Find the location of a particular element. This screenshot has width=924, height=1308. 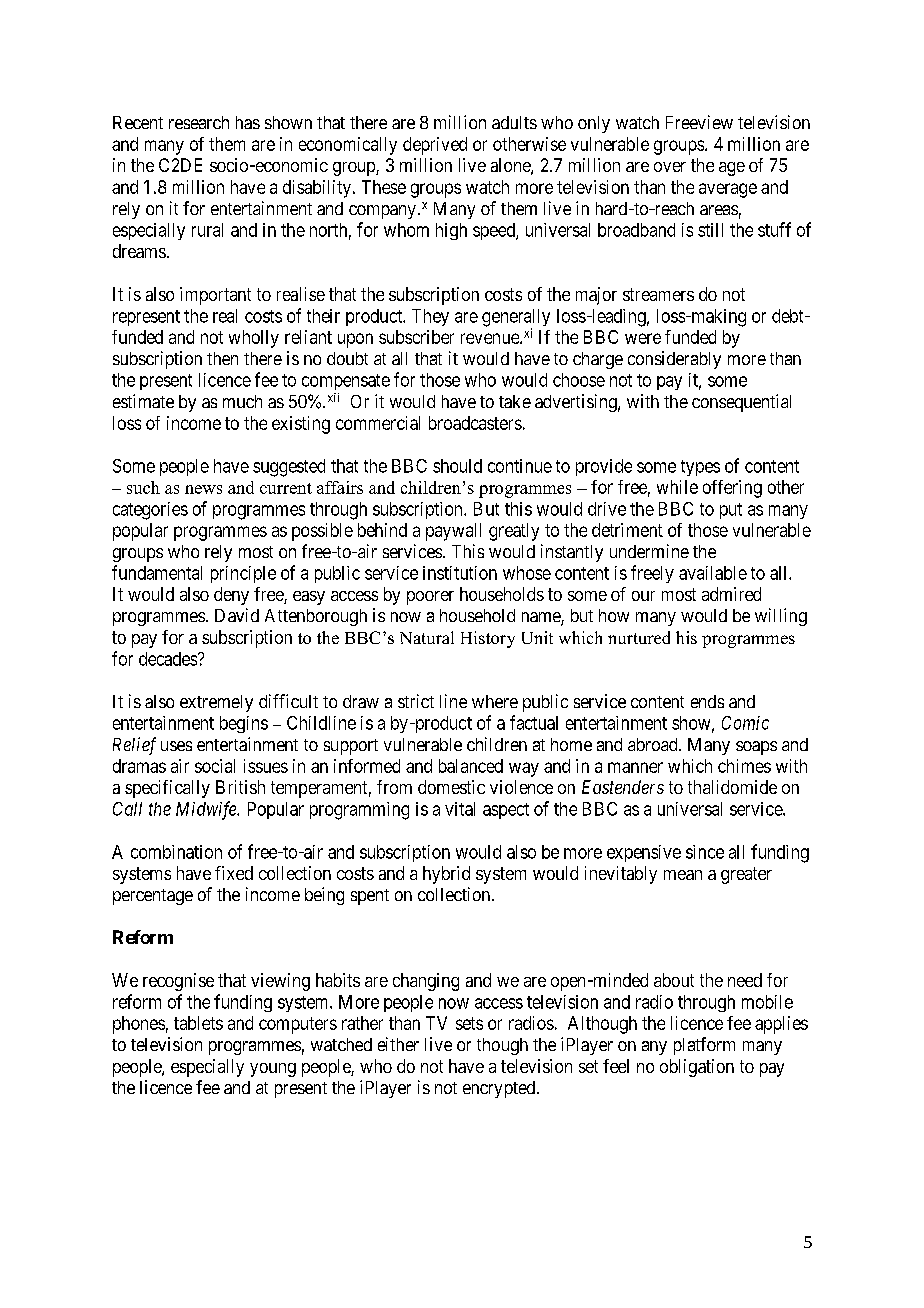

poorer is located at coordinates (430, 598).
